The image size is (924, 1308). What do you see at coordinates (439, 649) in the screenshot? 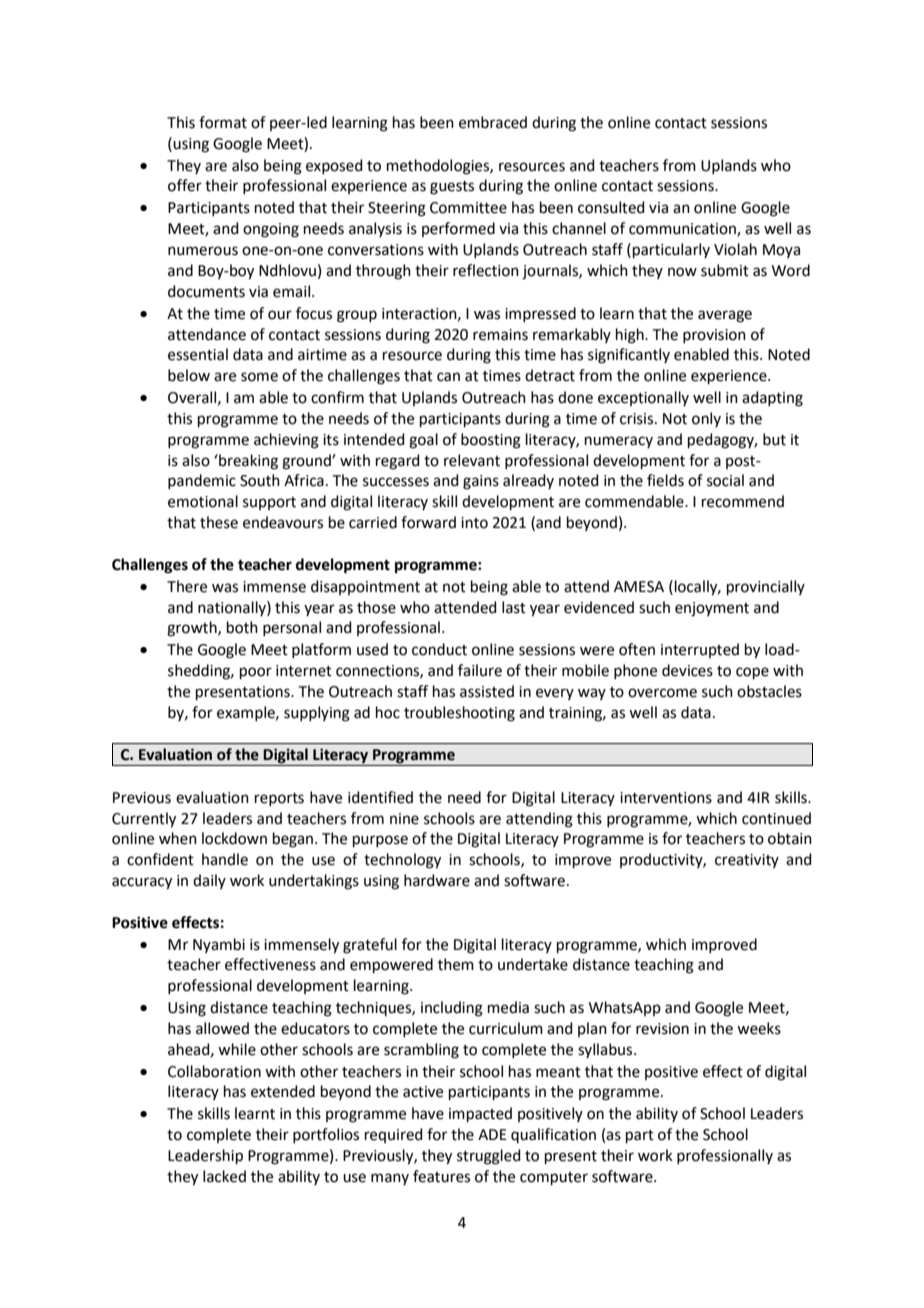
I see `conduct` at bounding box center [439, 649].
